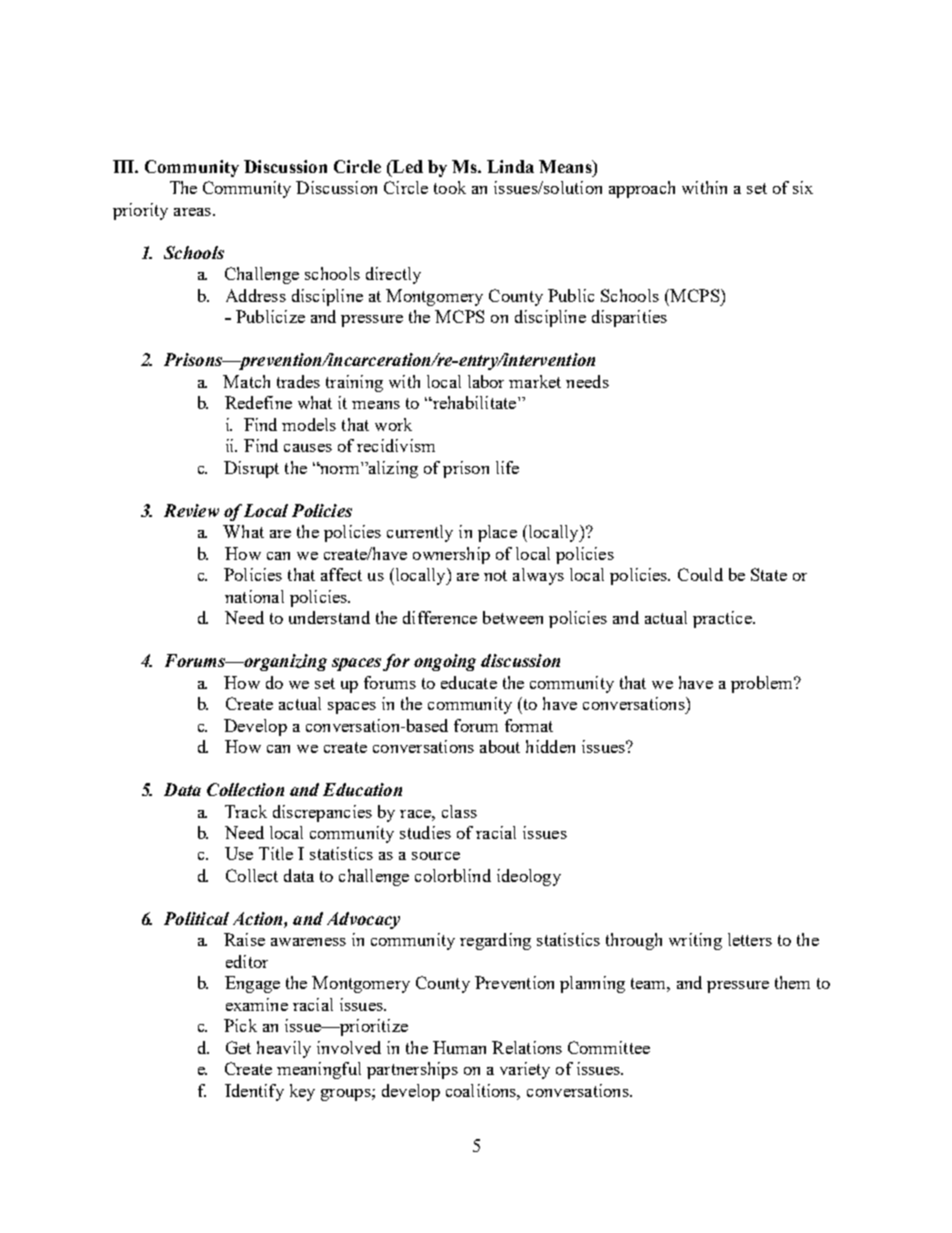 Image resolution: width=952 pixels, height=1233 pixels. Describe the element at coordinates (194, 212) in the screenshot. I see `areas` at that location.
